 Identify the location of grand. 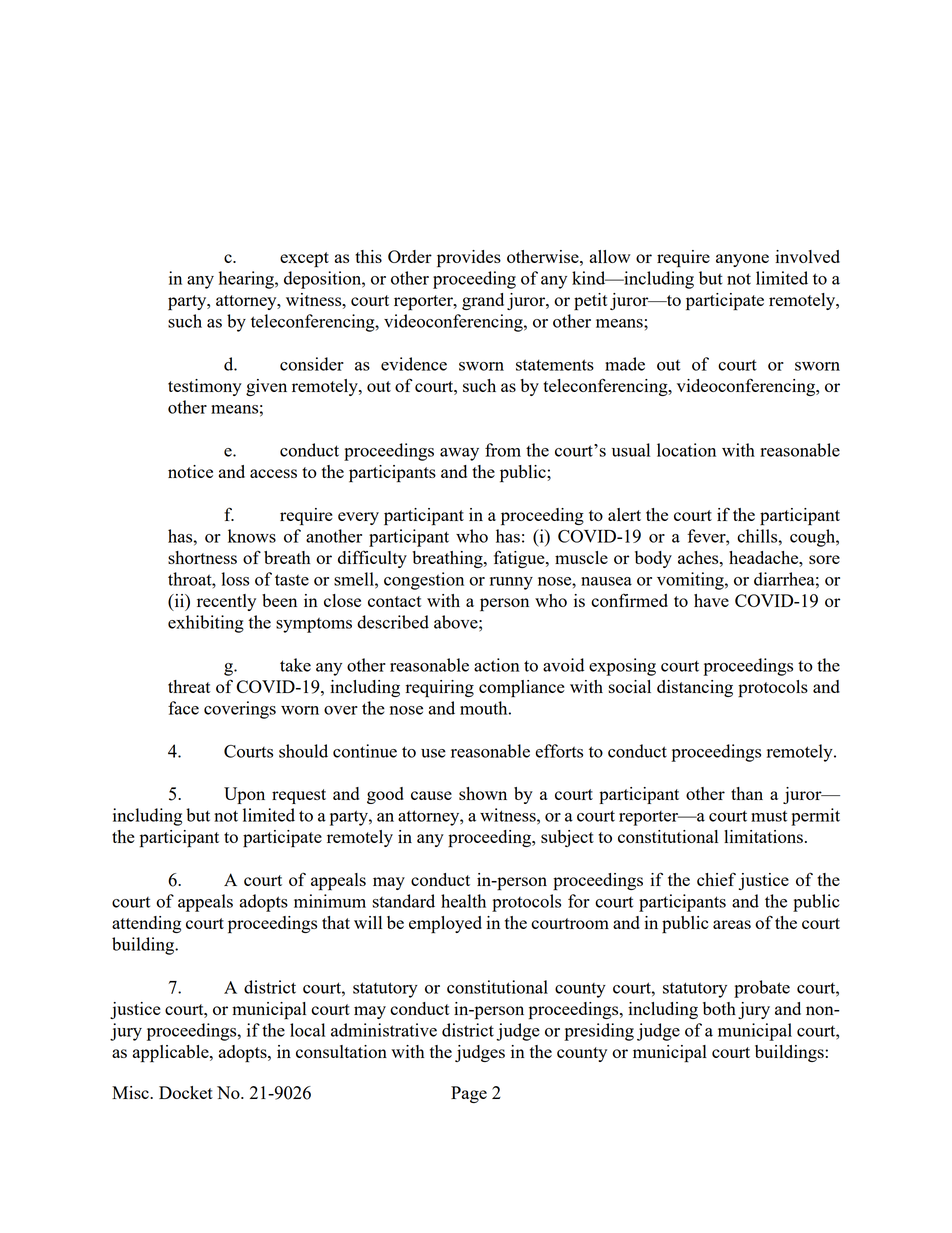
(483, 301).
